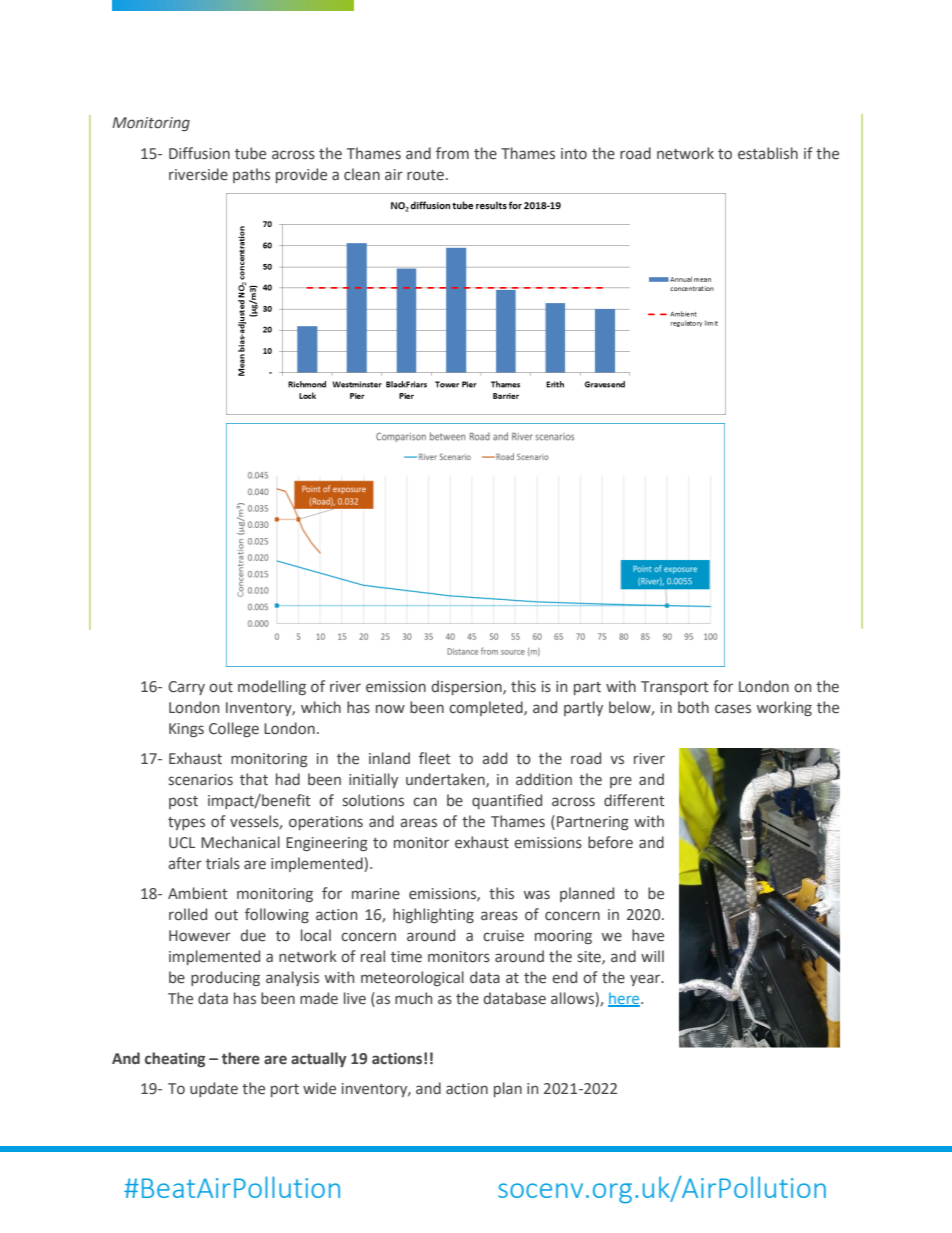  What do you see at coordinates (301, 175) in the screenshot?
I see `provide` at bounding box center [301, 175].
